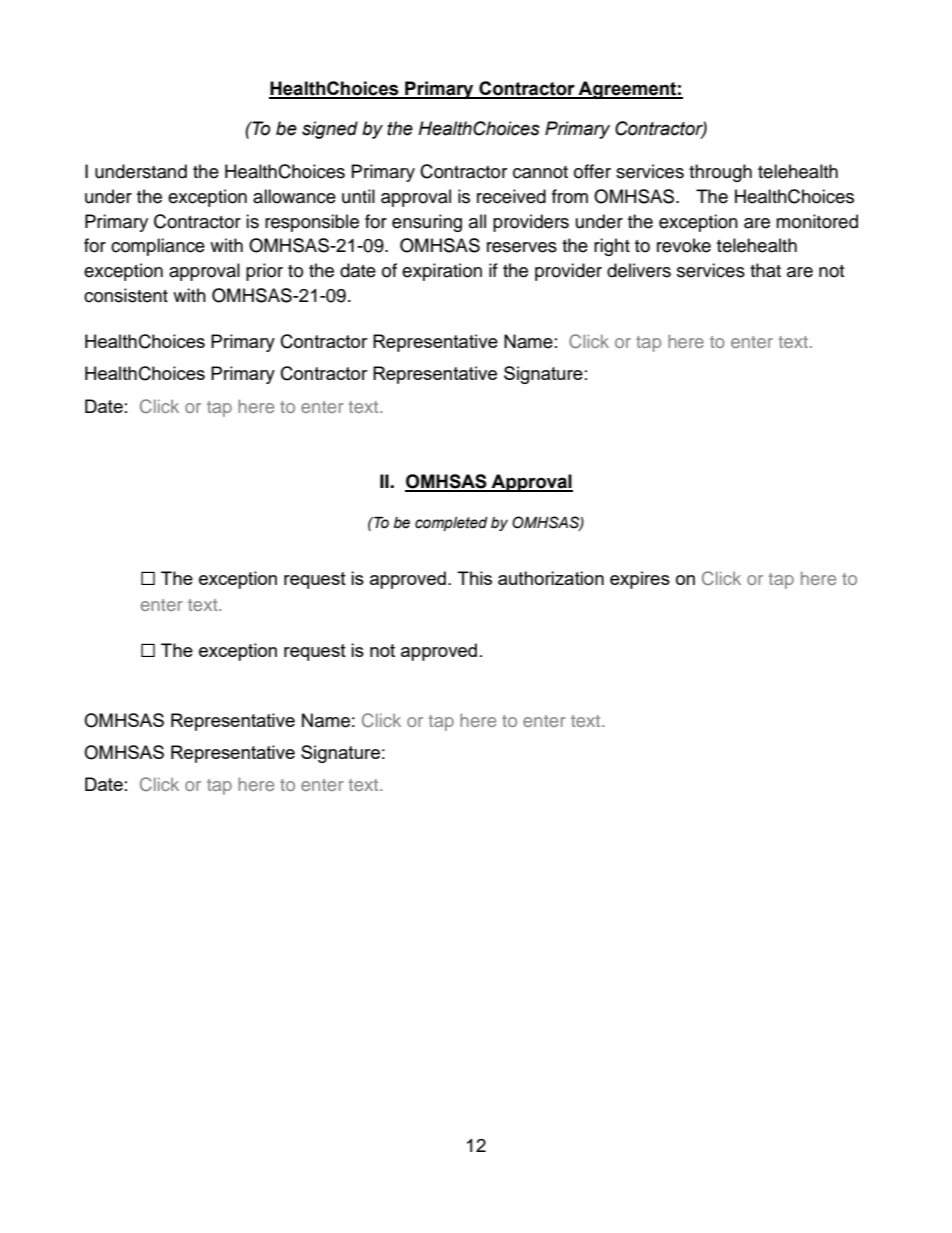 Image resolution: width=952 pixels, height=1233 pixels. I want to click on authorization, so click(551, 578).
